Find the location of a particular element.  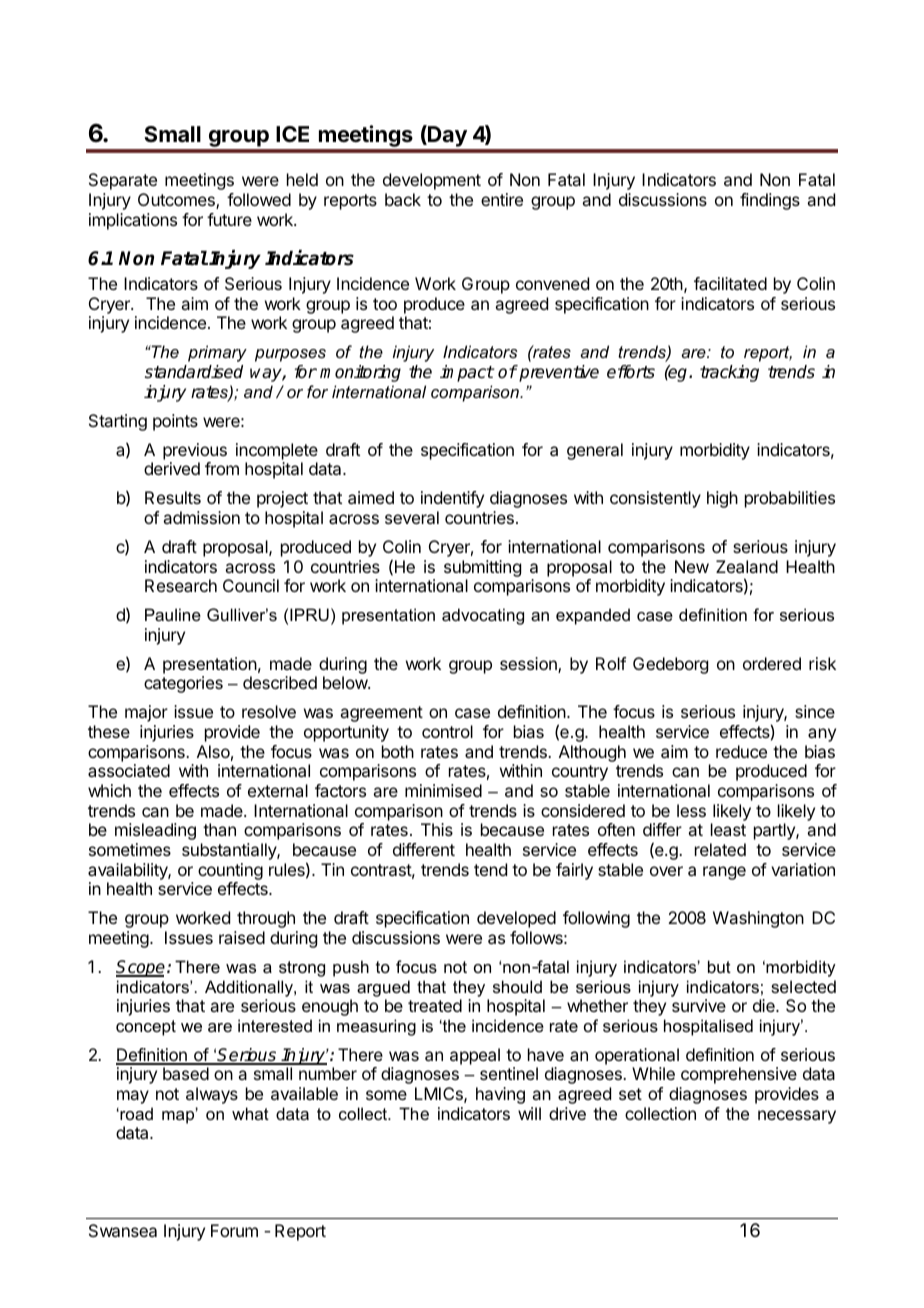

Forum is located at coordinates (234, 1230).
